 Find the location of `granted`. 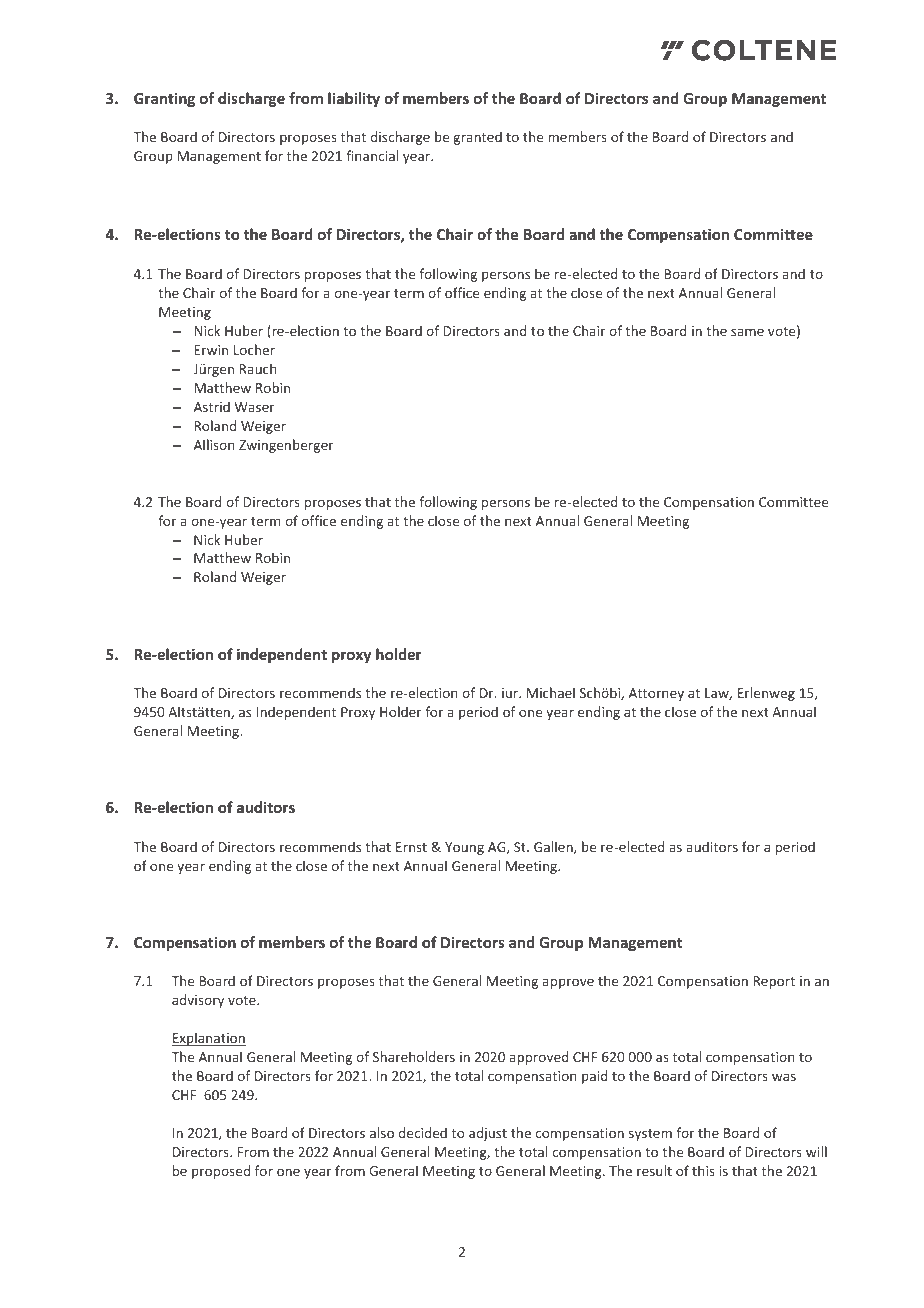

granted is located at coordinates (477, 138).
